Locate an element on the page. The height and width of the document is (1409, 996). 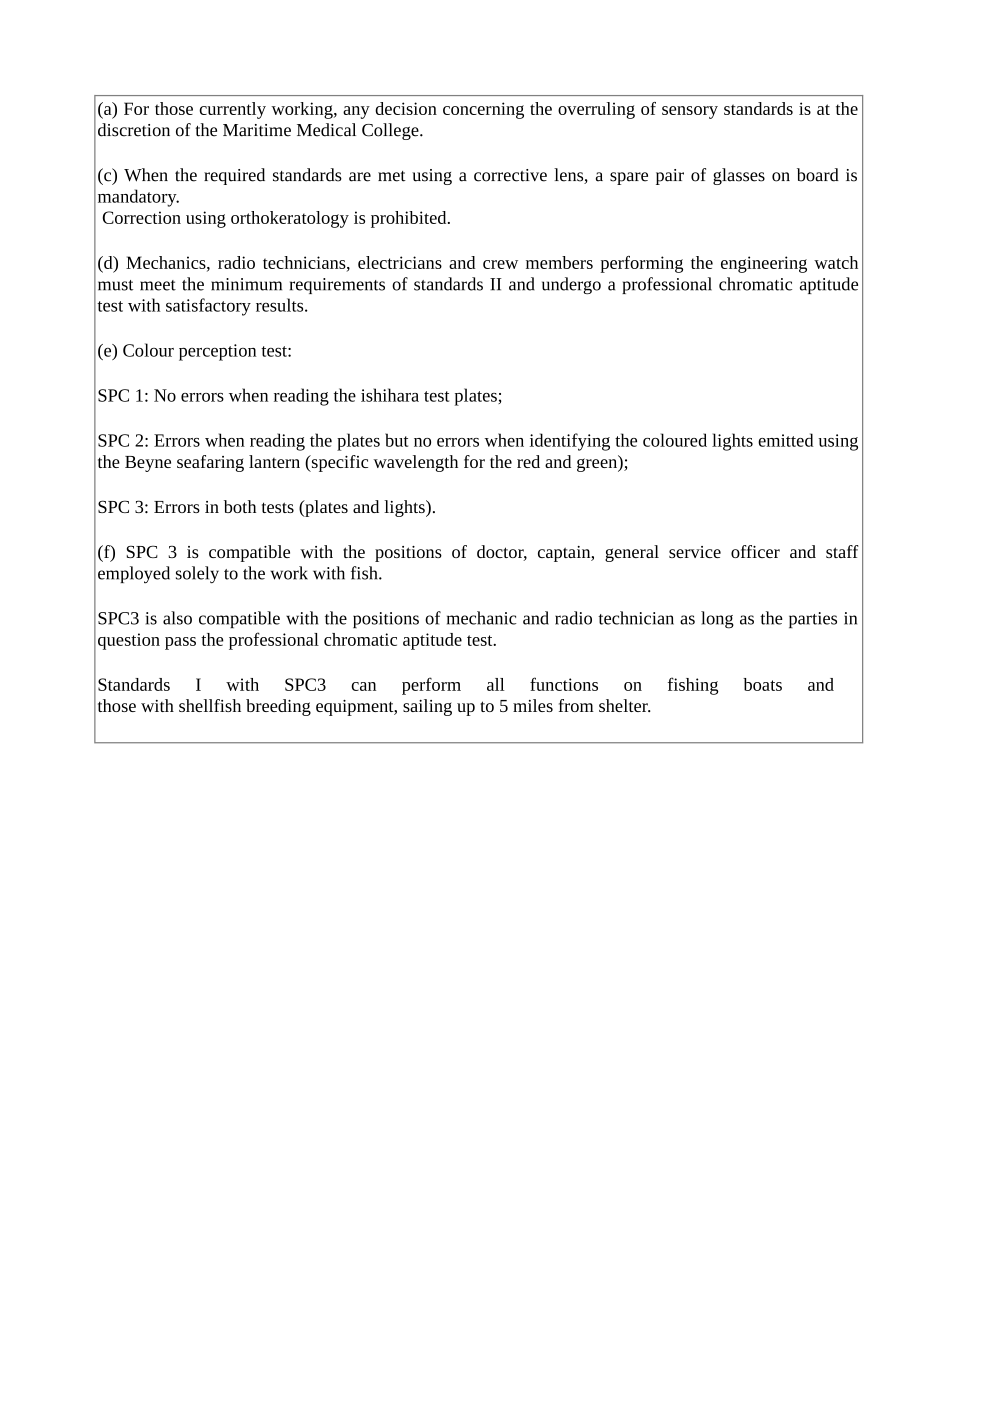
both is located at coordinates (240, 506).
